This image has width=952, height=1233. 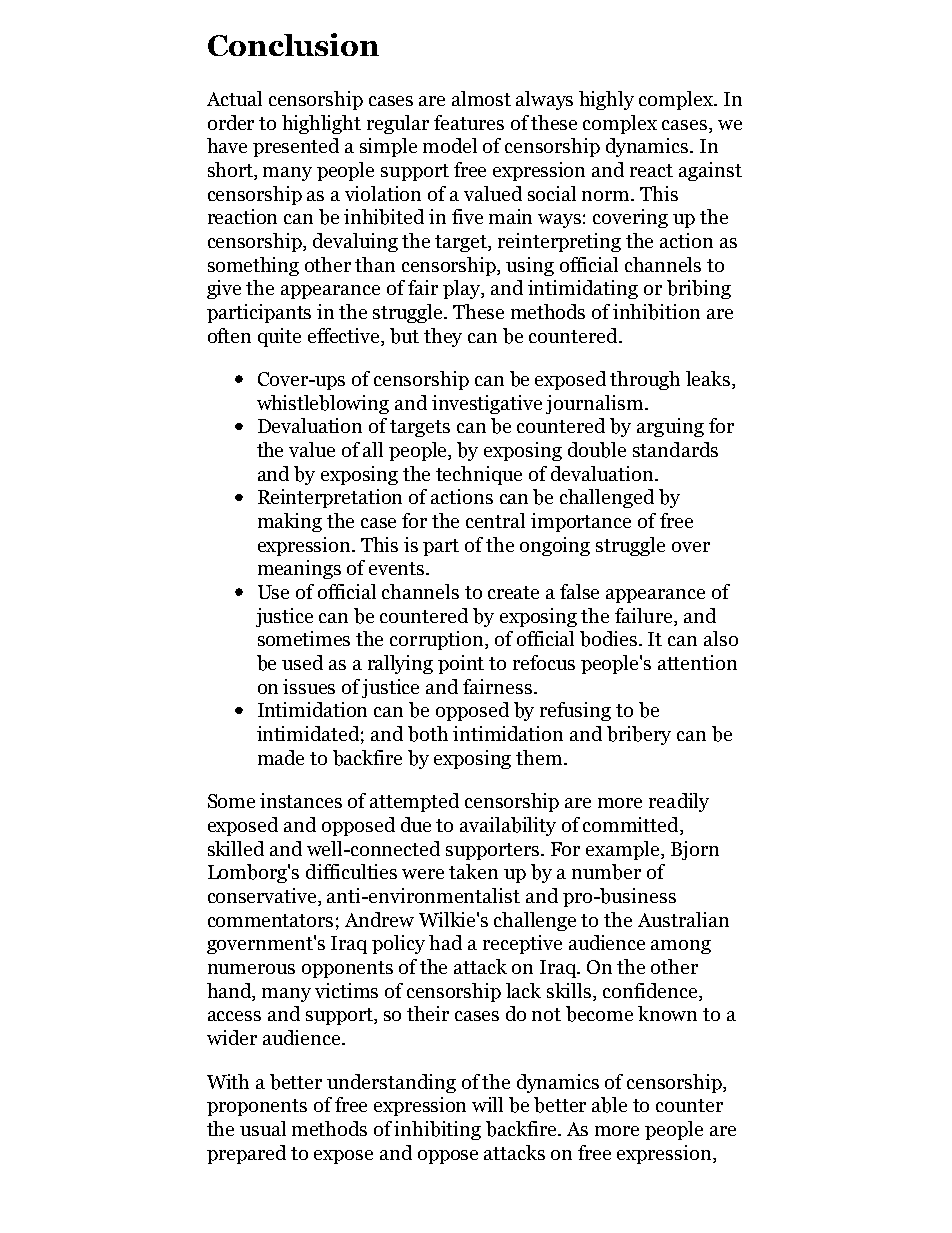 What do you see at coordinates (606, 100) in the image?
I see `highly` at bounding box center [606, 100].
